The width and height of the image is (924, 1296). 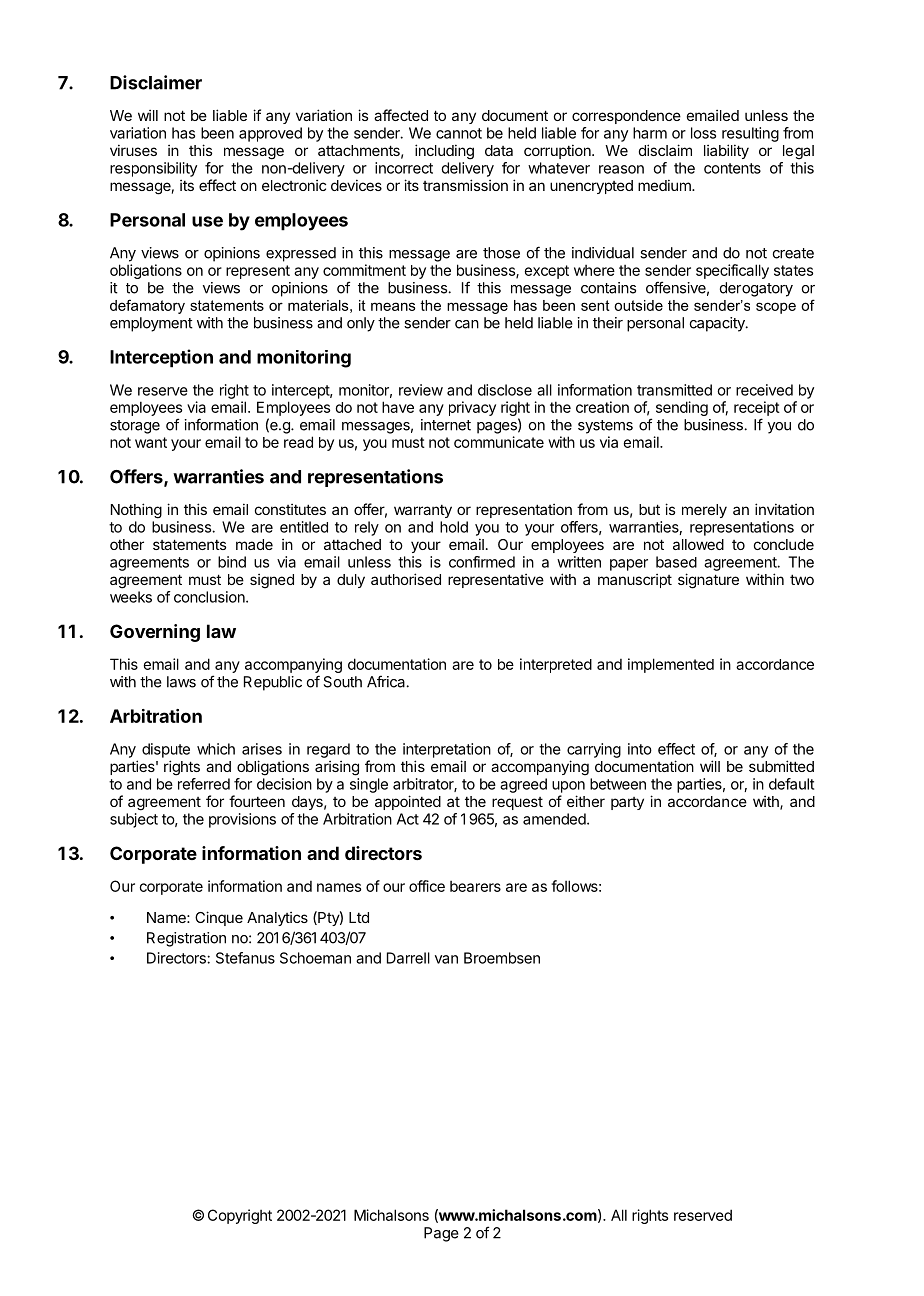 What do you see at coordinates (698, 544) in the image?
I see `allowed` at bounding box center [698, 544].
